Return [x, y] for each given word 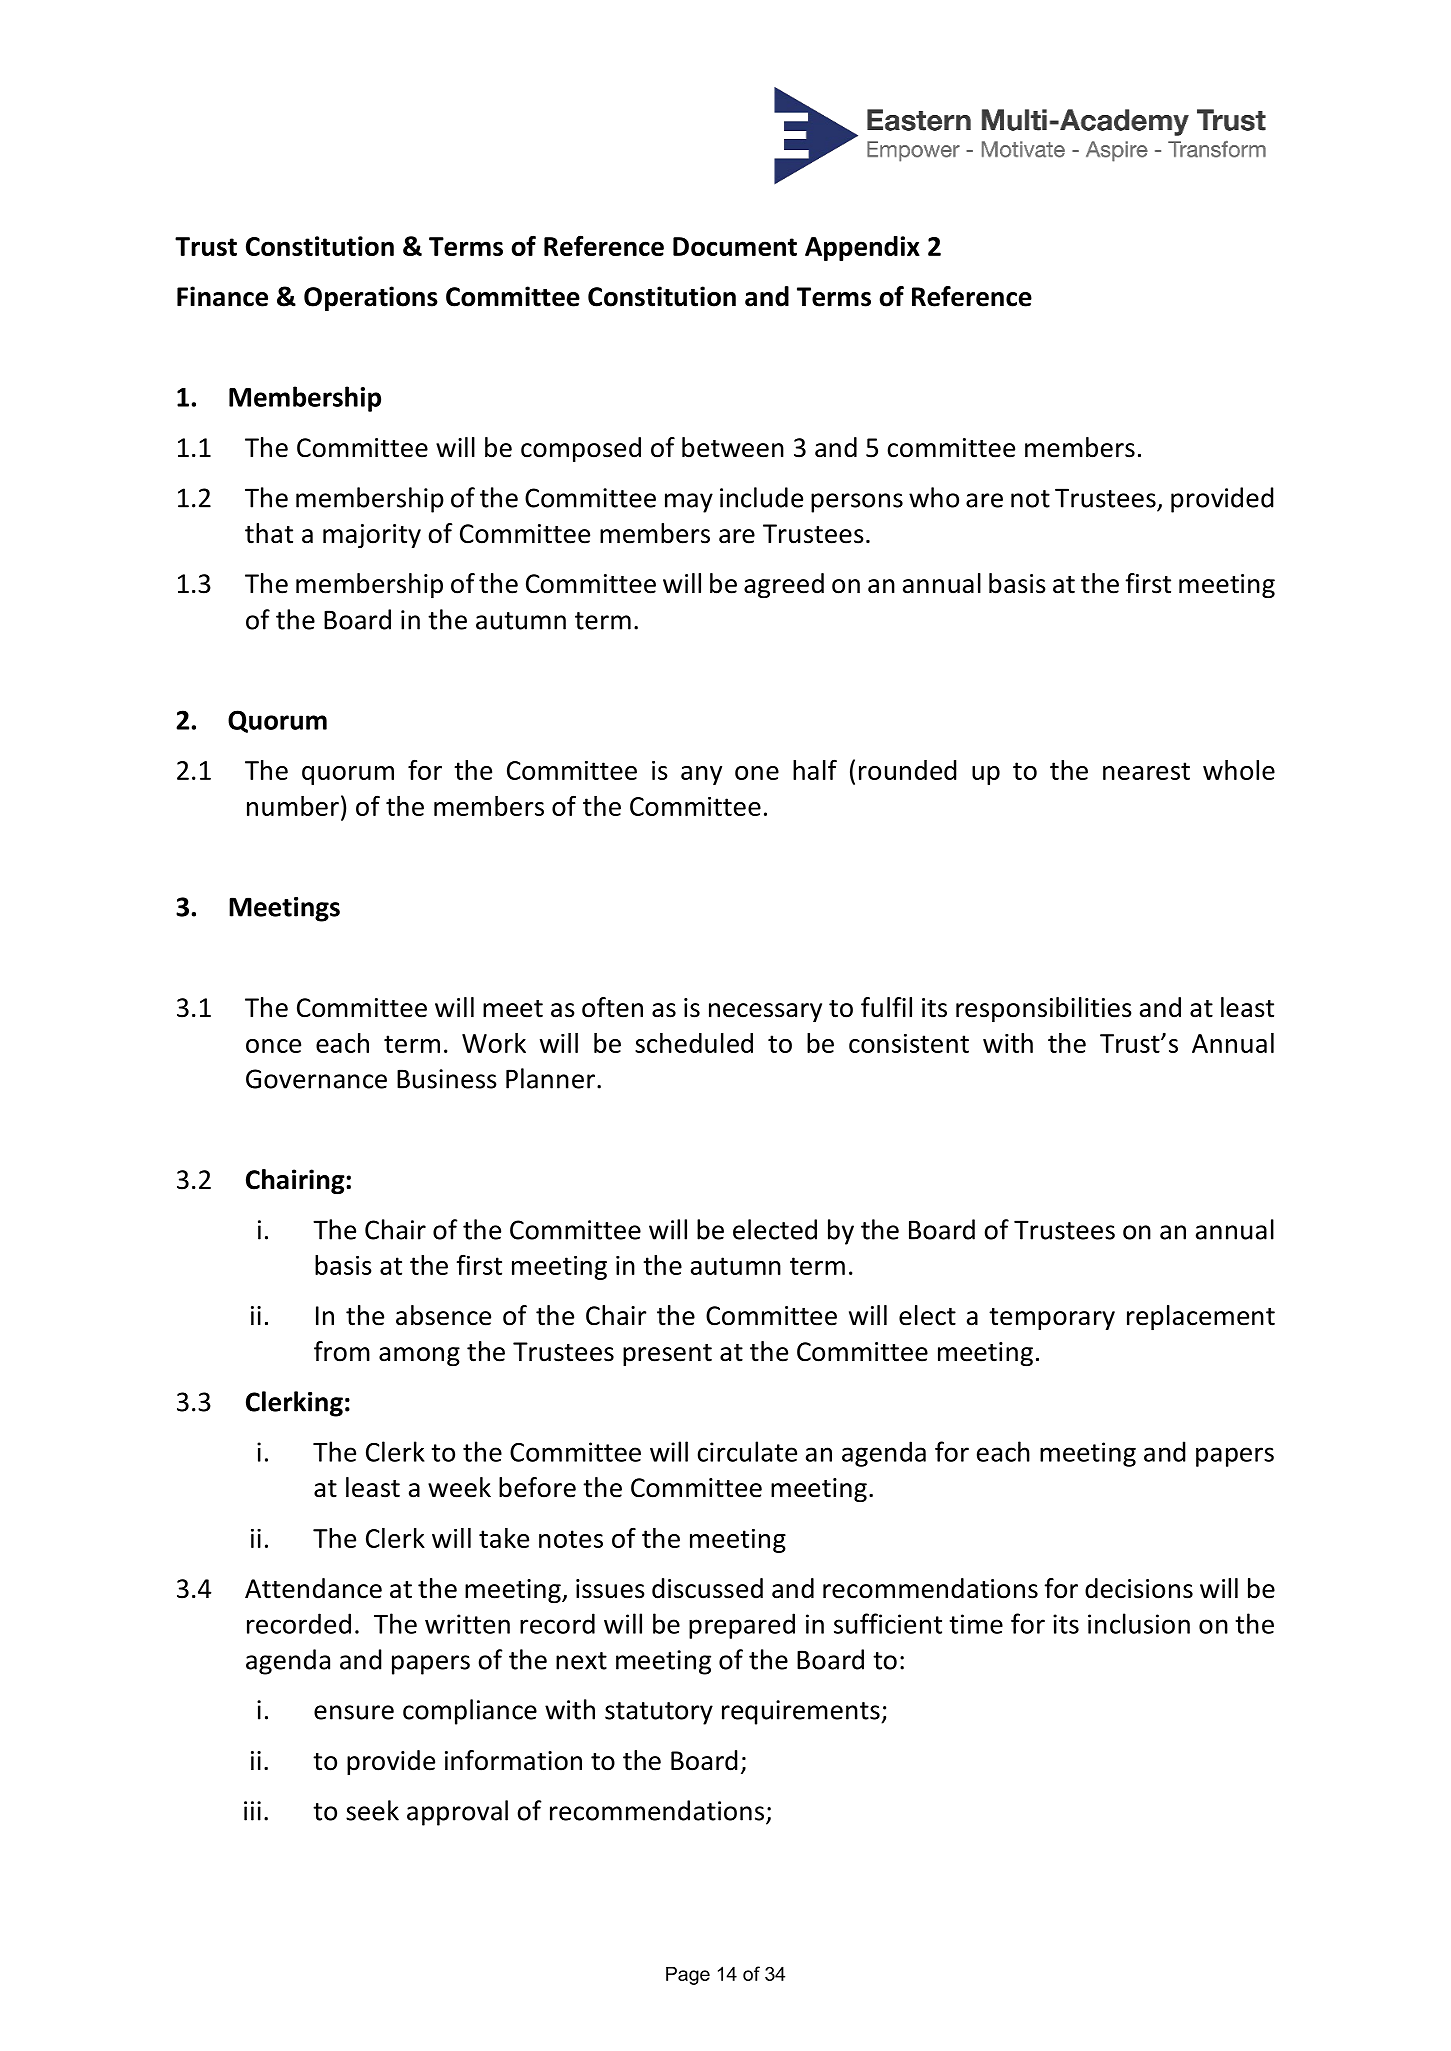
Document [735, 246]
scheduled [694, 1043]
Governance [316, 1079]
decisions [1139, 1588]
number [293, 806]
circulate [747, 1451]
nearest [1146, 771]
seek [372, 1810]
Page [688, 1976]
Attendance [313, 1588]
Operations [371, 298]
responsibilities [1044, 1009]
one [757, 773]
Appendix [862, 248]
